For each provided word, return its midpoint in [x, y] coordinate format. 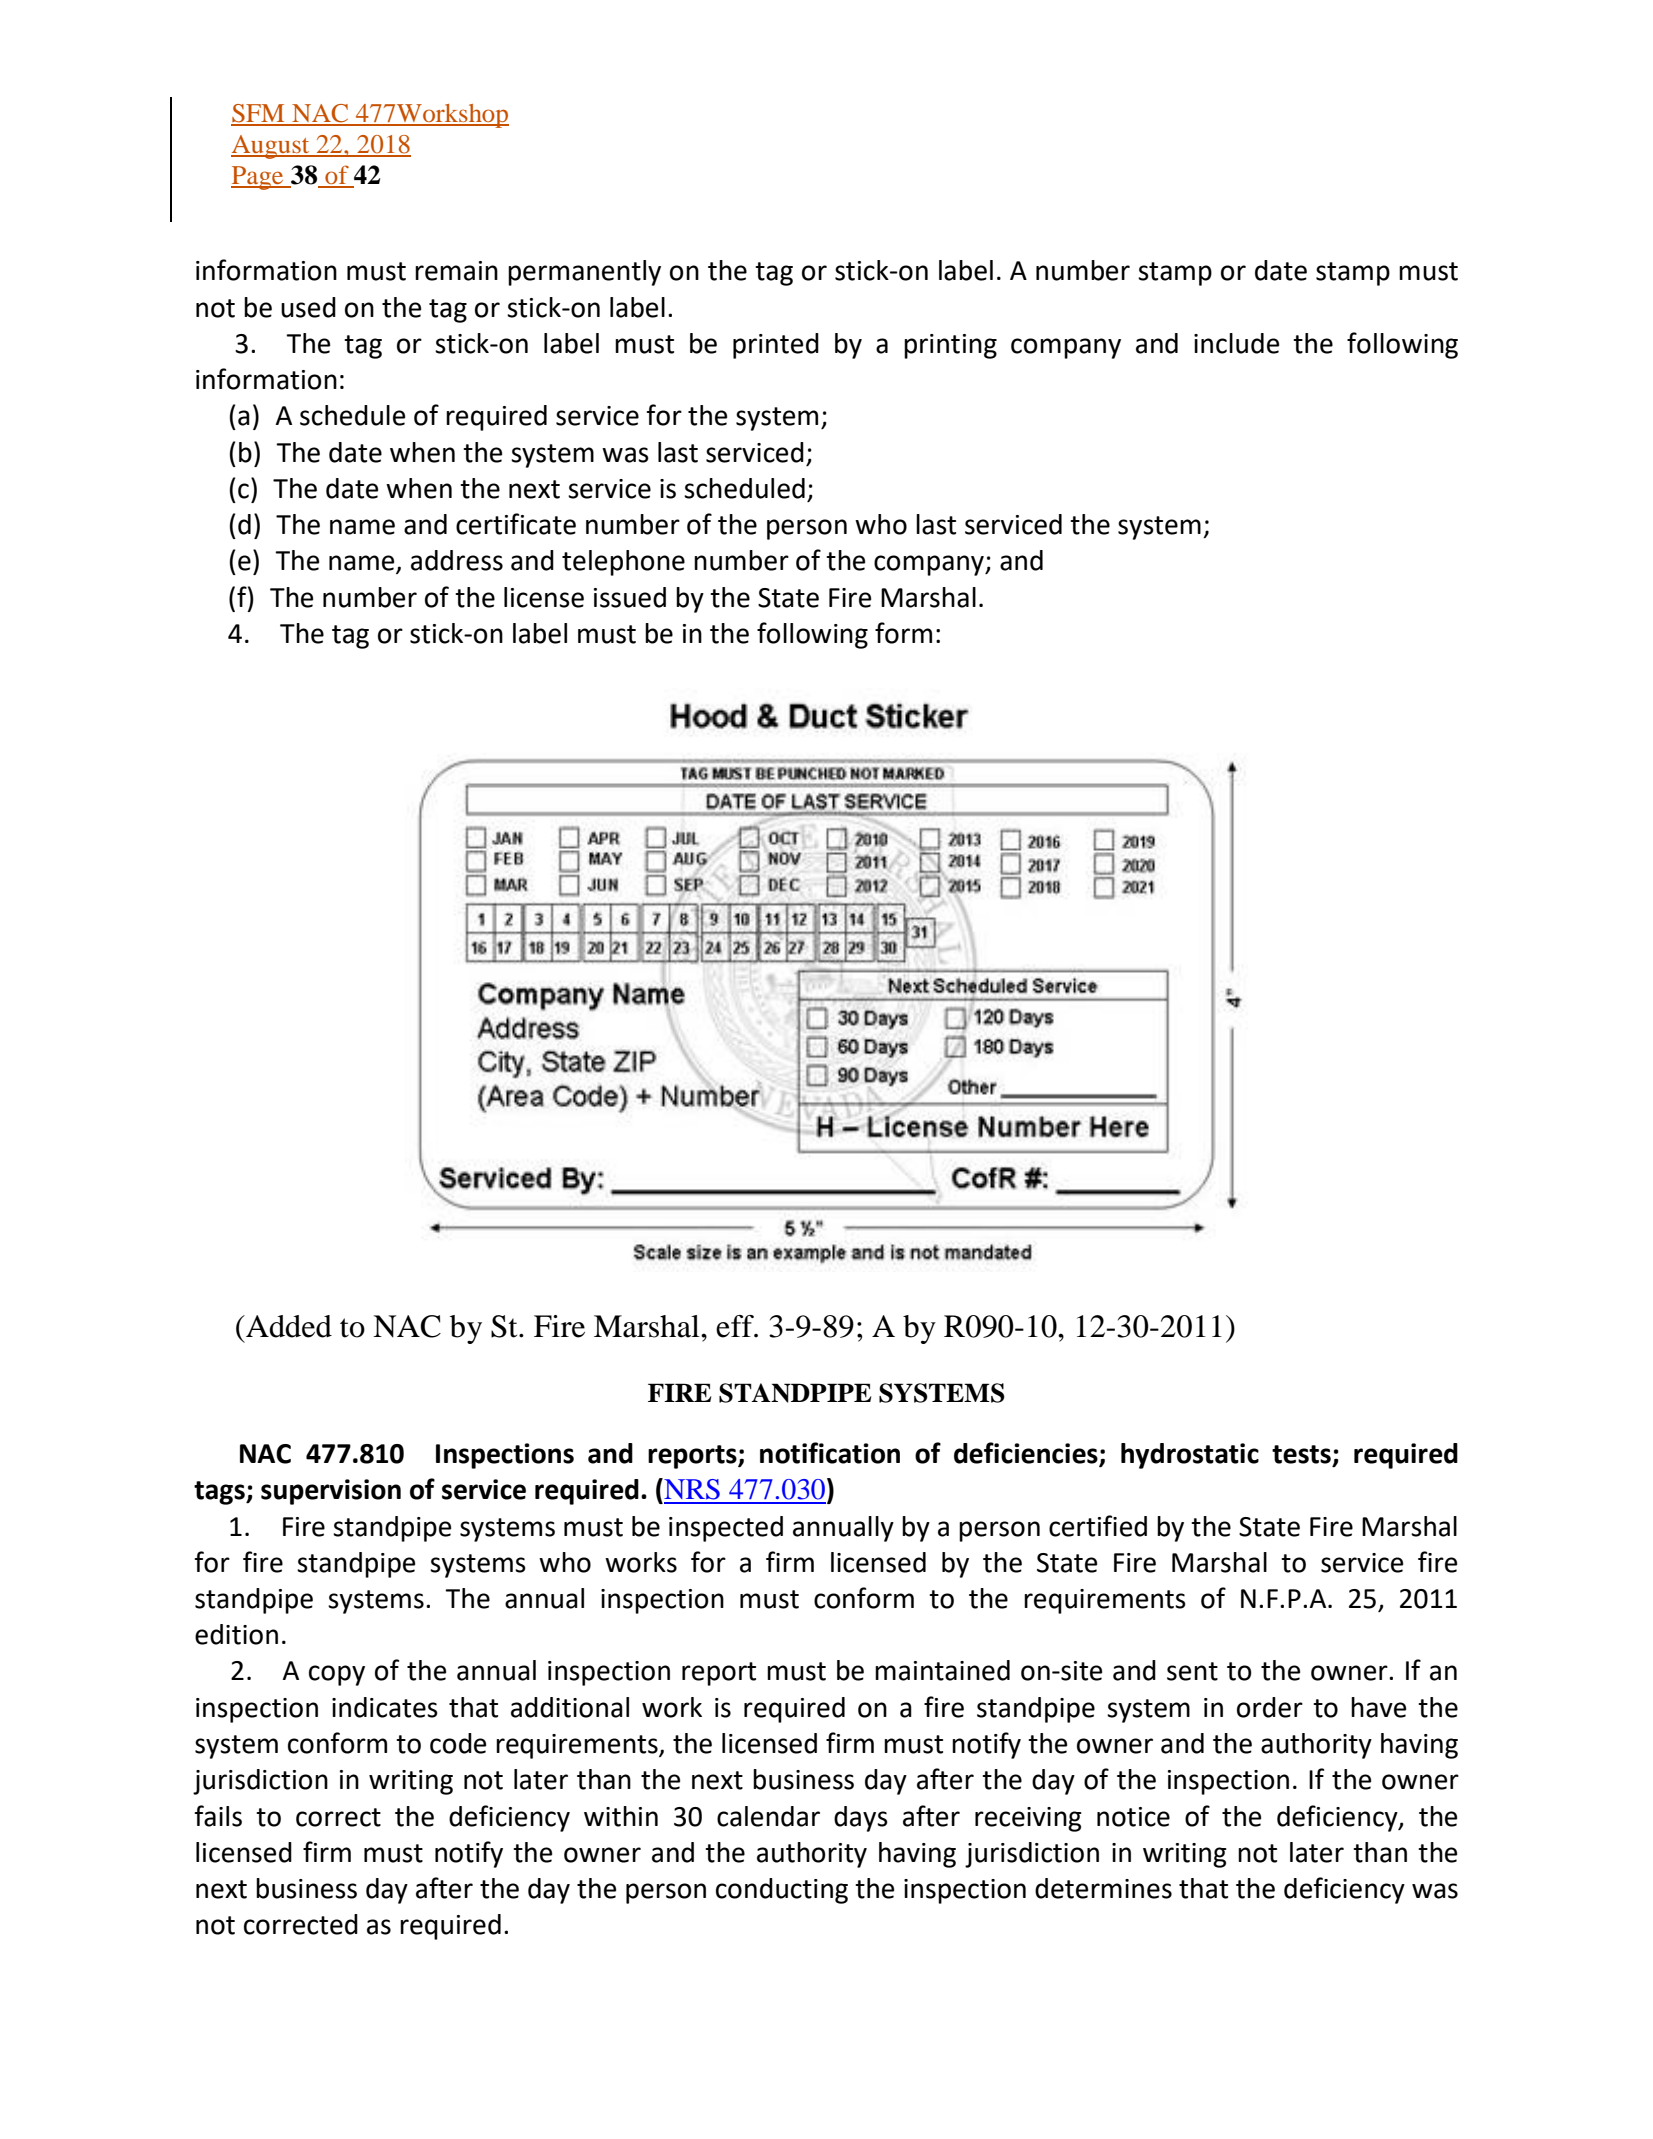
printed [776, 346]
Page [258, 178]
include [1236, 343]
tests [1301, 1454]
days [861, 1819]
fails [218, 1816]
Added [288, 1326]
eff [736, 1326]
